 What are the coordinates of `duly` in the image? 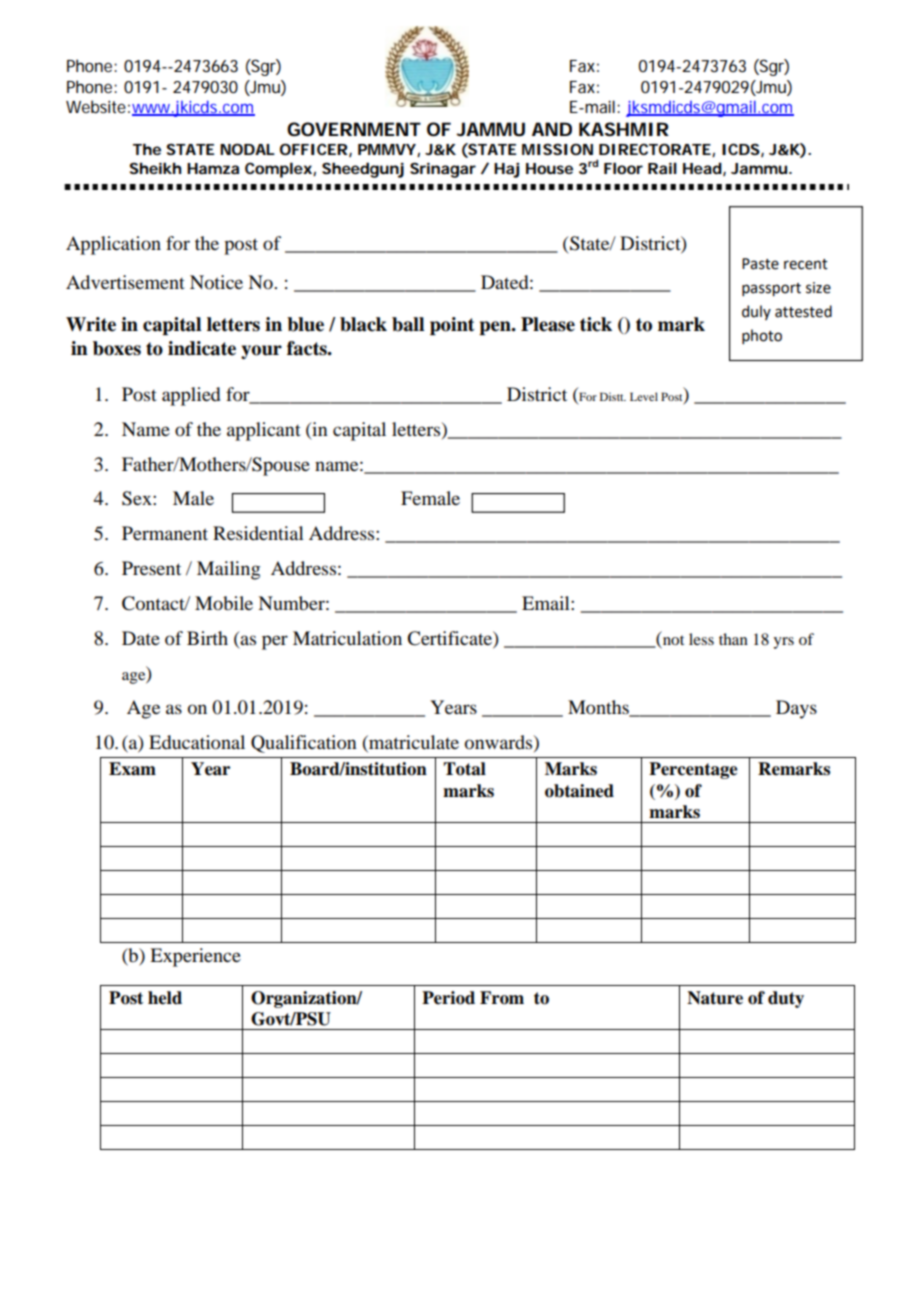 It's located at (756, 312).
